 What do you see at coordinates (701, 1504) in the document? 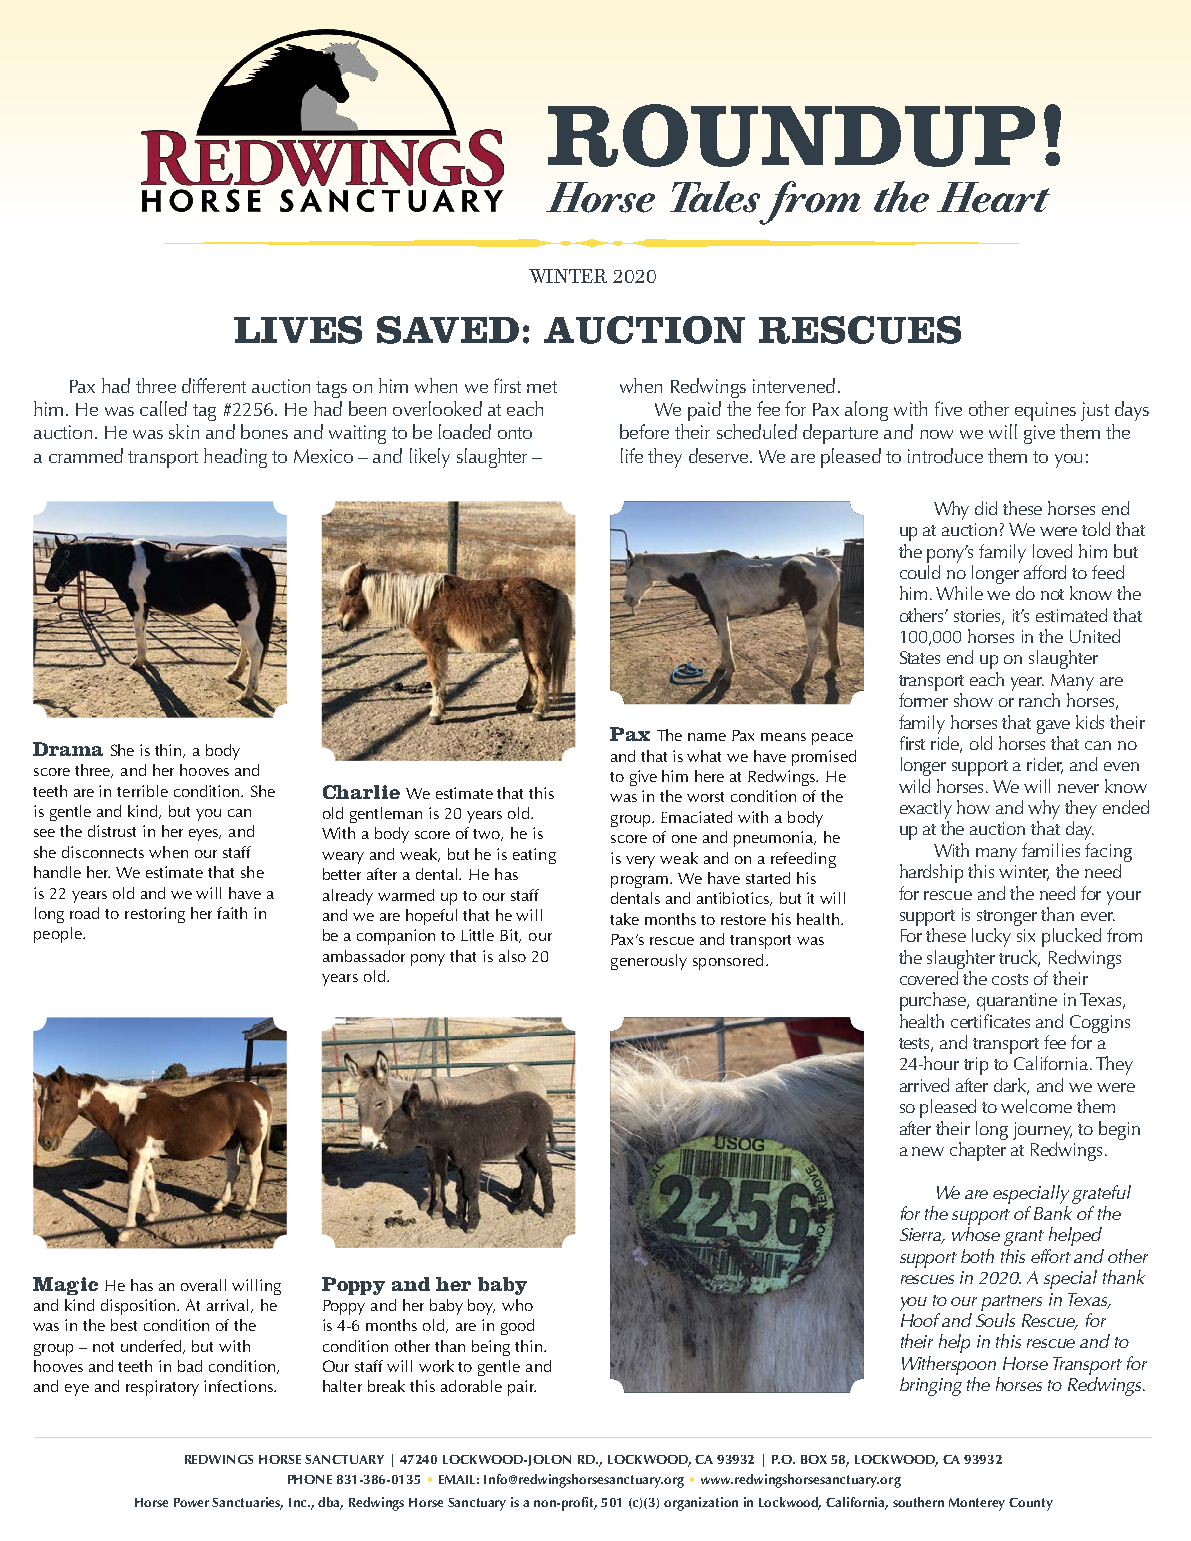
I see `organization` at bounding box center [701, 1504].
